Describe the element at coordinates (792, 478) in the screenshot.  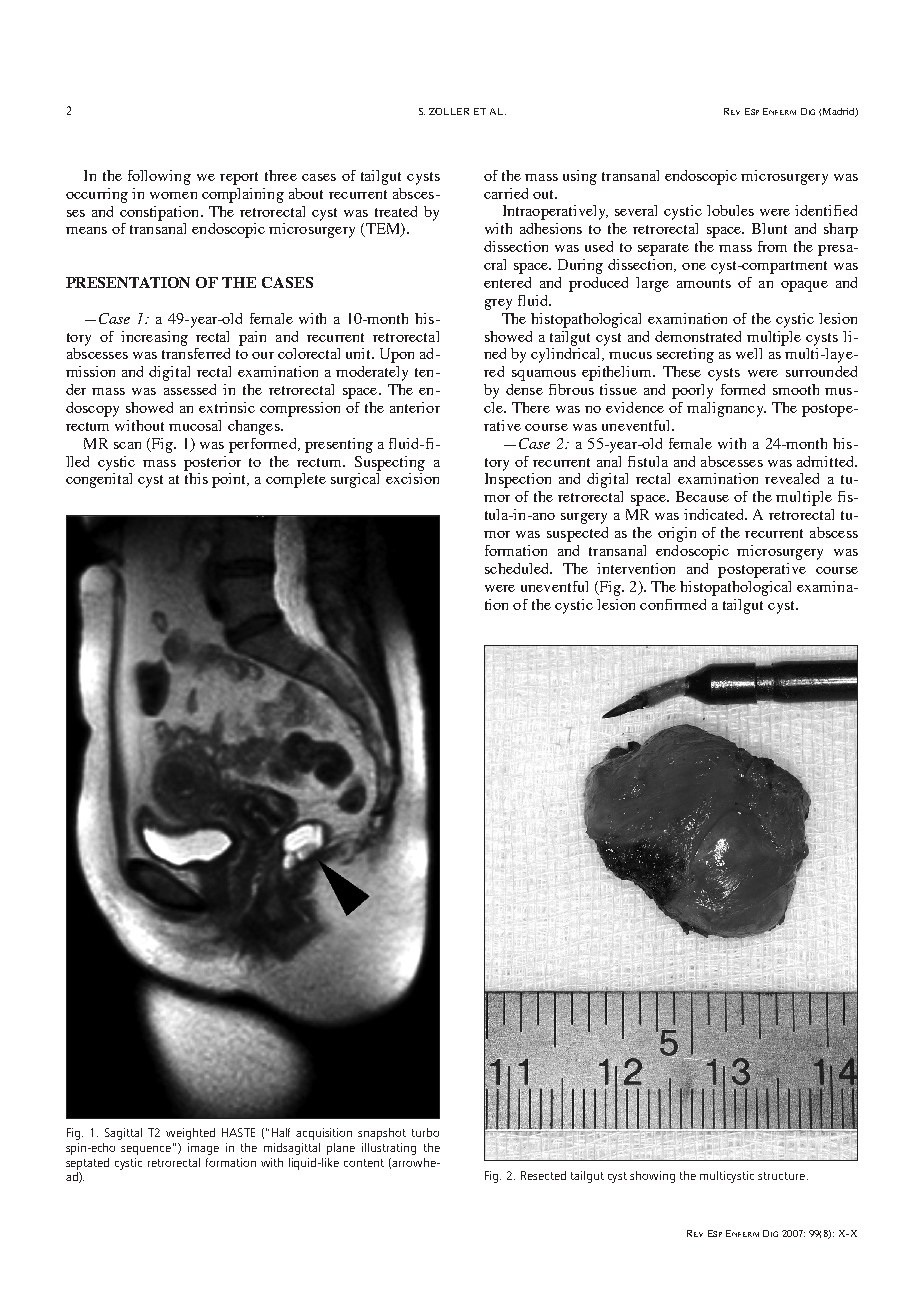
I see `revealed` at that location.
